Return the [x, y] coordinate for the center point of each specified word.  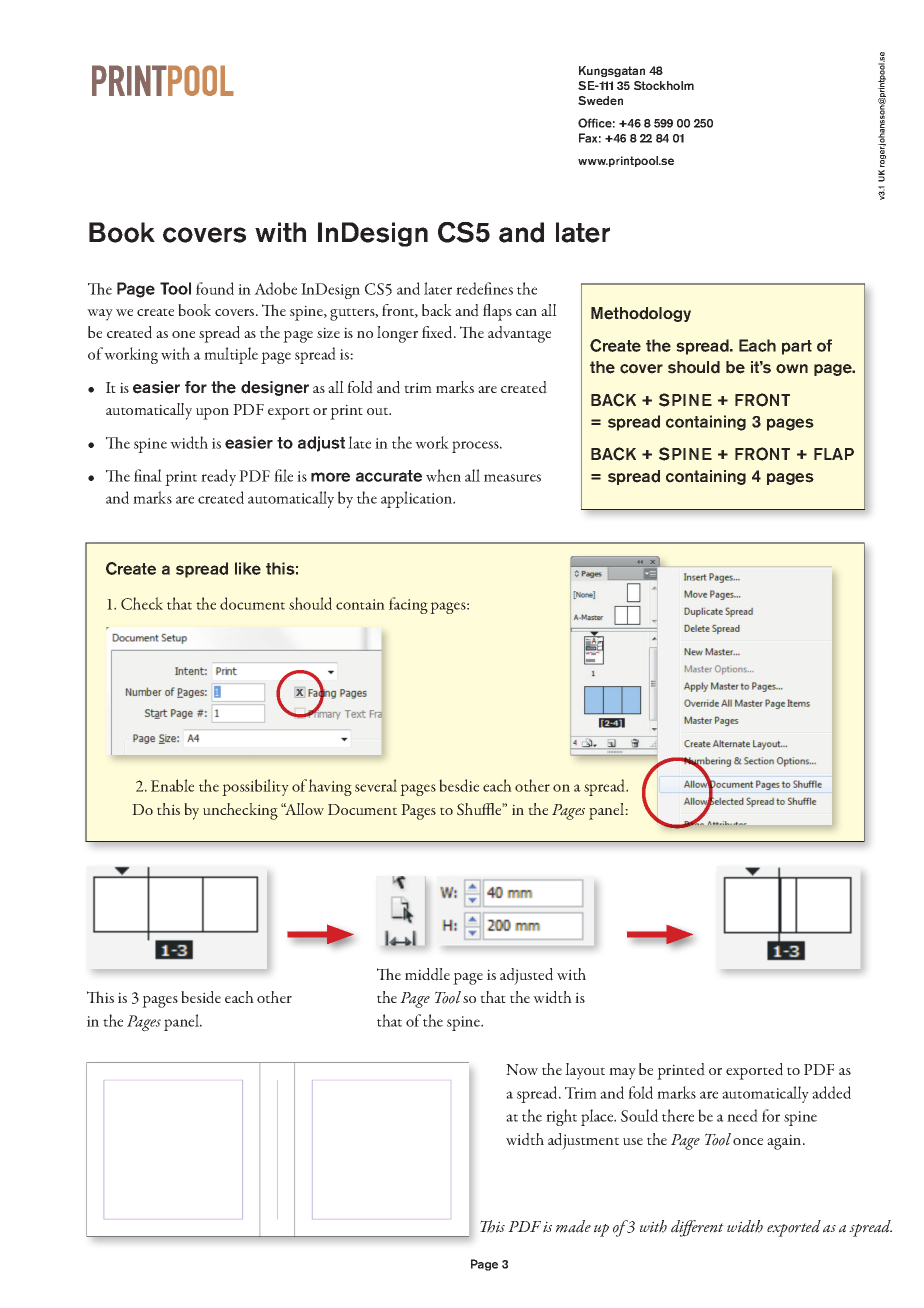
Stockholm [664, 85]
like [248, 568]
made [573, 1226]
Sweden [600, 100]
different [697, 1228]
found [215, 288]
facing [408, 605]
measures [512, 478]
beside [201, 997]
